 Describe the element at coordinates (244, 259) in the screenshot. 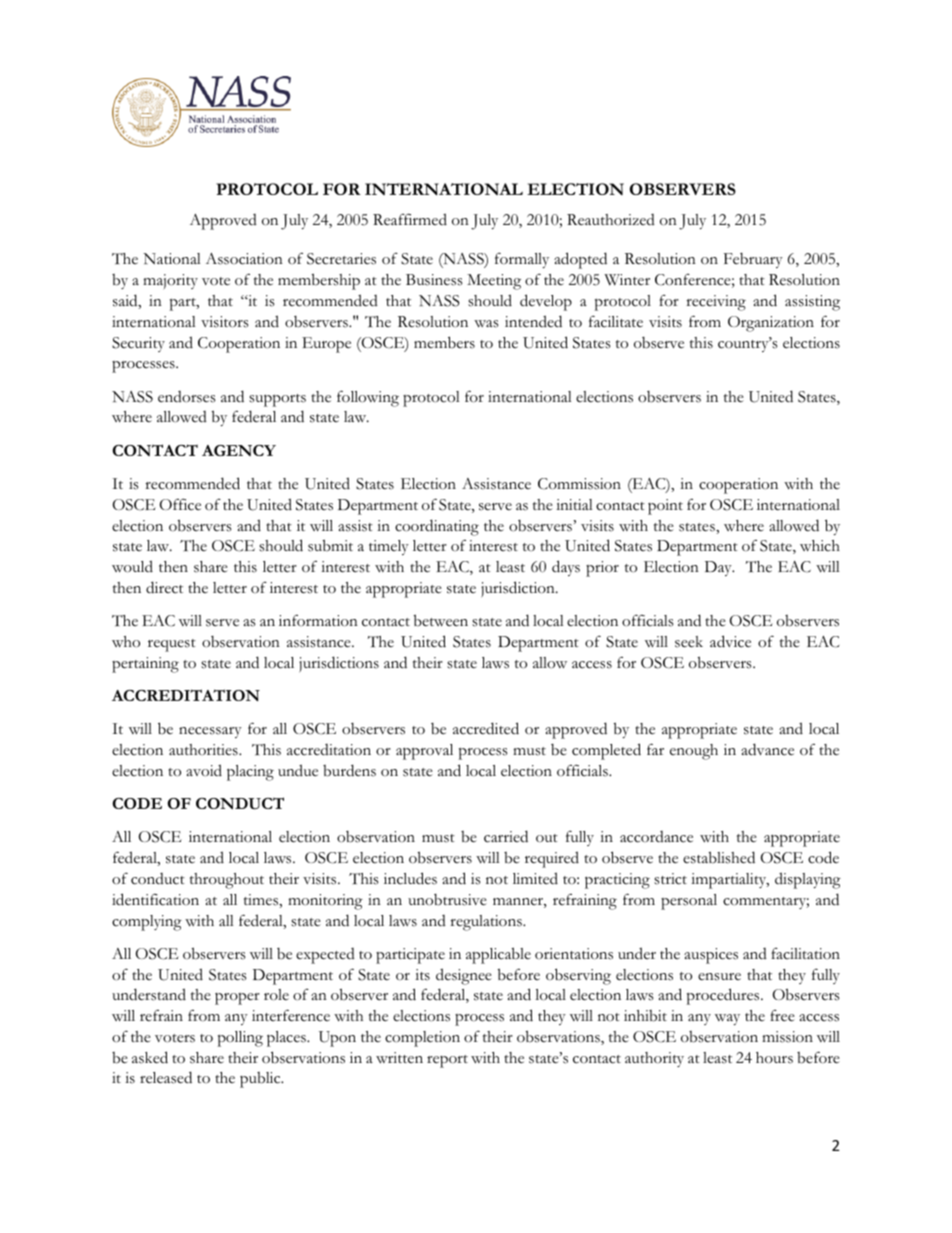

I see `Association` at that location.
